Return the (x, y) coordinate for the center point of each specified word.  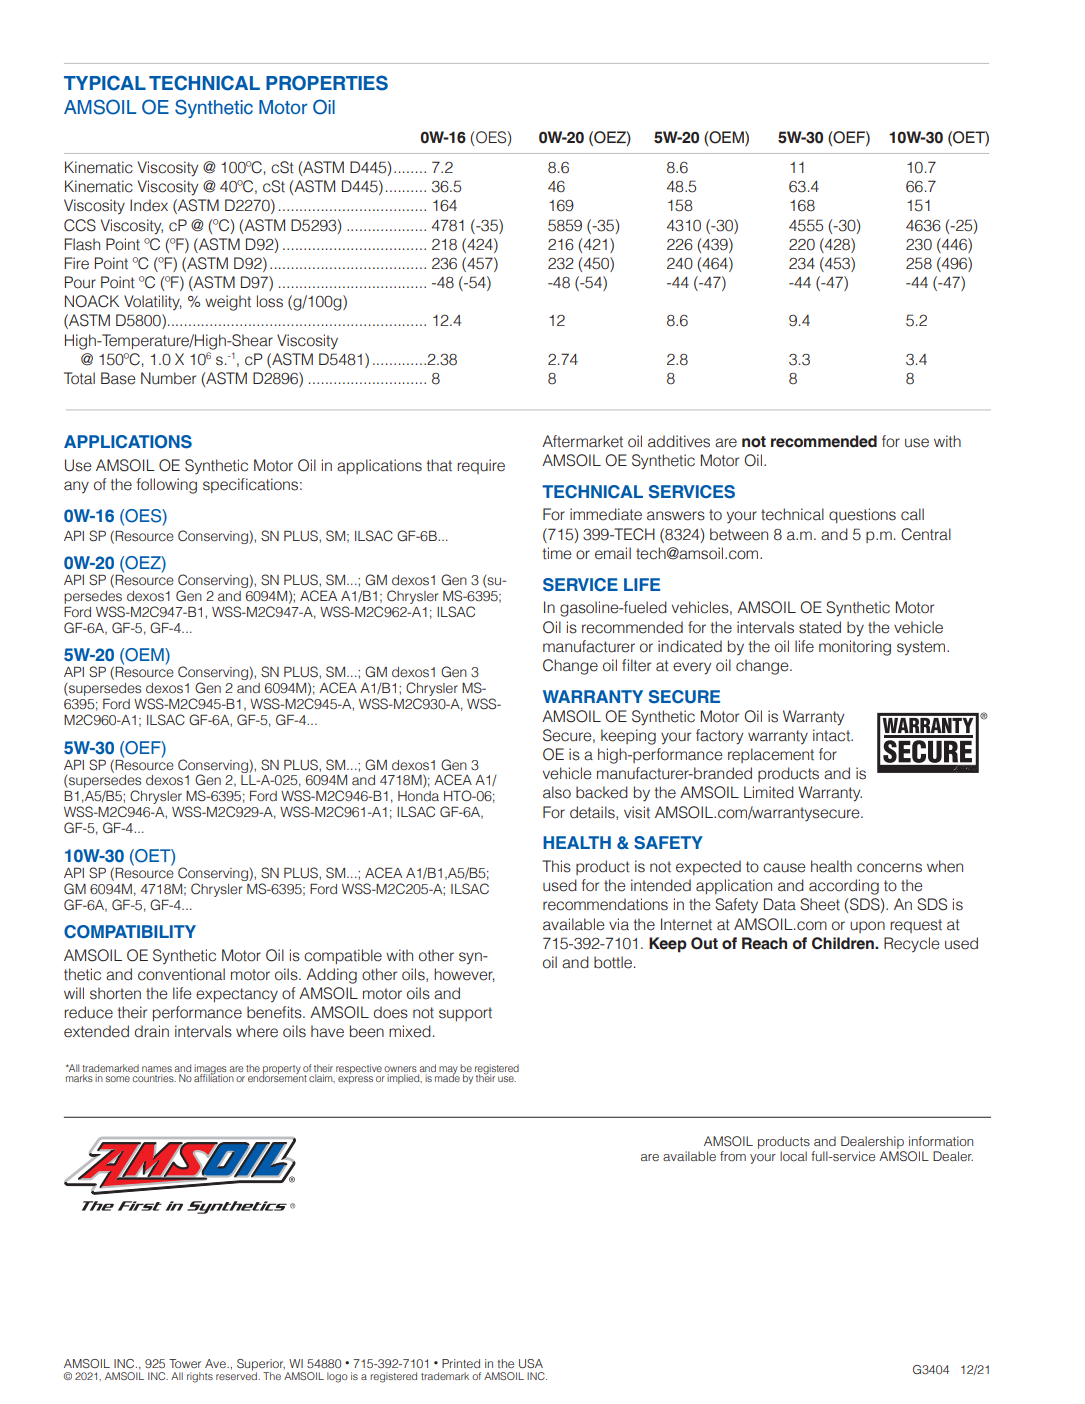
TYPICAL (105, 83)
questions (862, 515)
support (465, 1014)
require (481, 466)
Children (844, 943)
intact (833, 735)
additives (679, 441)
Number (168, 378)
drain (152, 1031)
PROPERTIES (327, 83)
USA (531, 1363)
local (793, 1156)
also (557, 792)
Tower (185, 1363)
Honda (418, 796)
